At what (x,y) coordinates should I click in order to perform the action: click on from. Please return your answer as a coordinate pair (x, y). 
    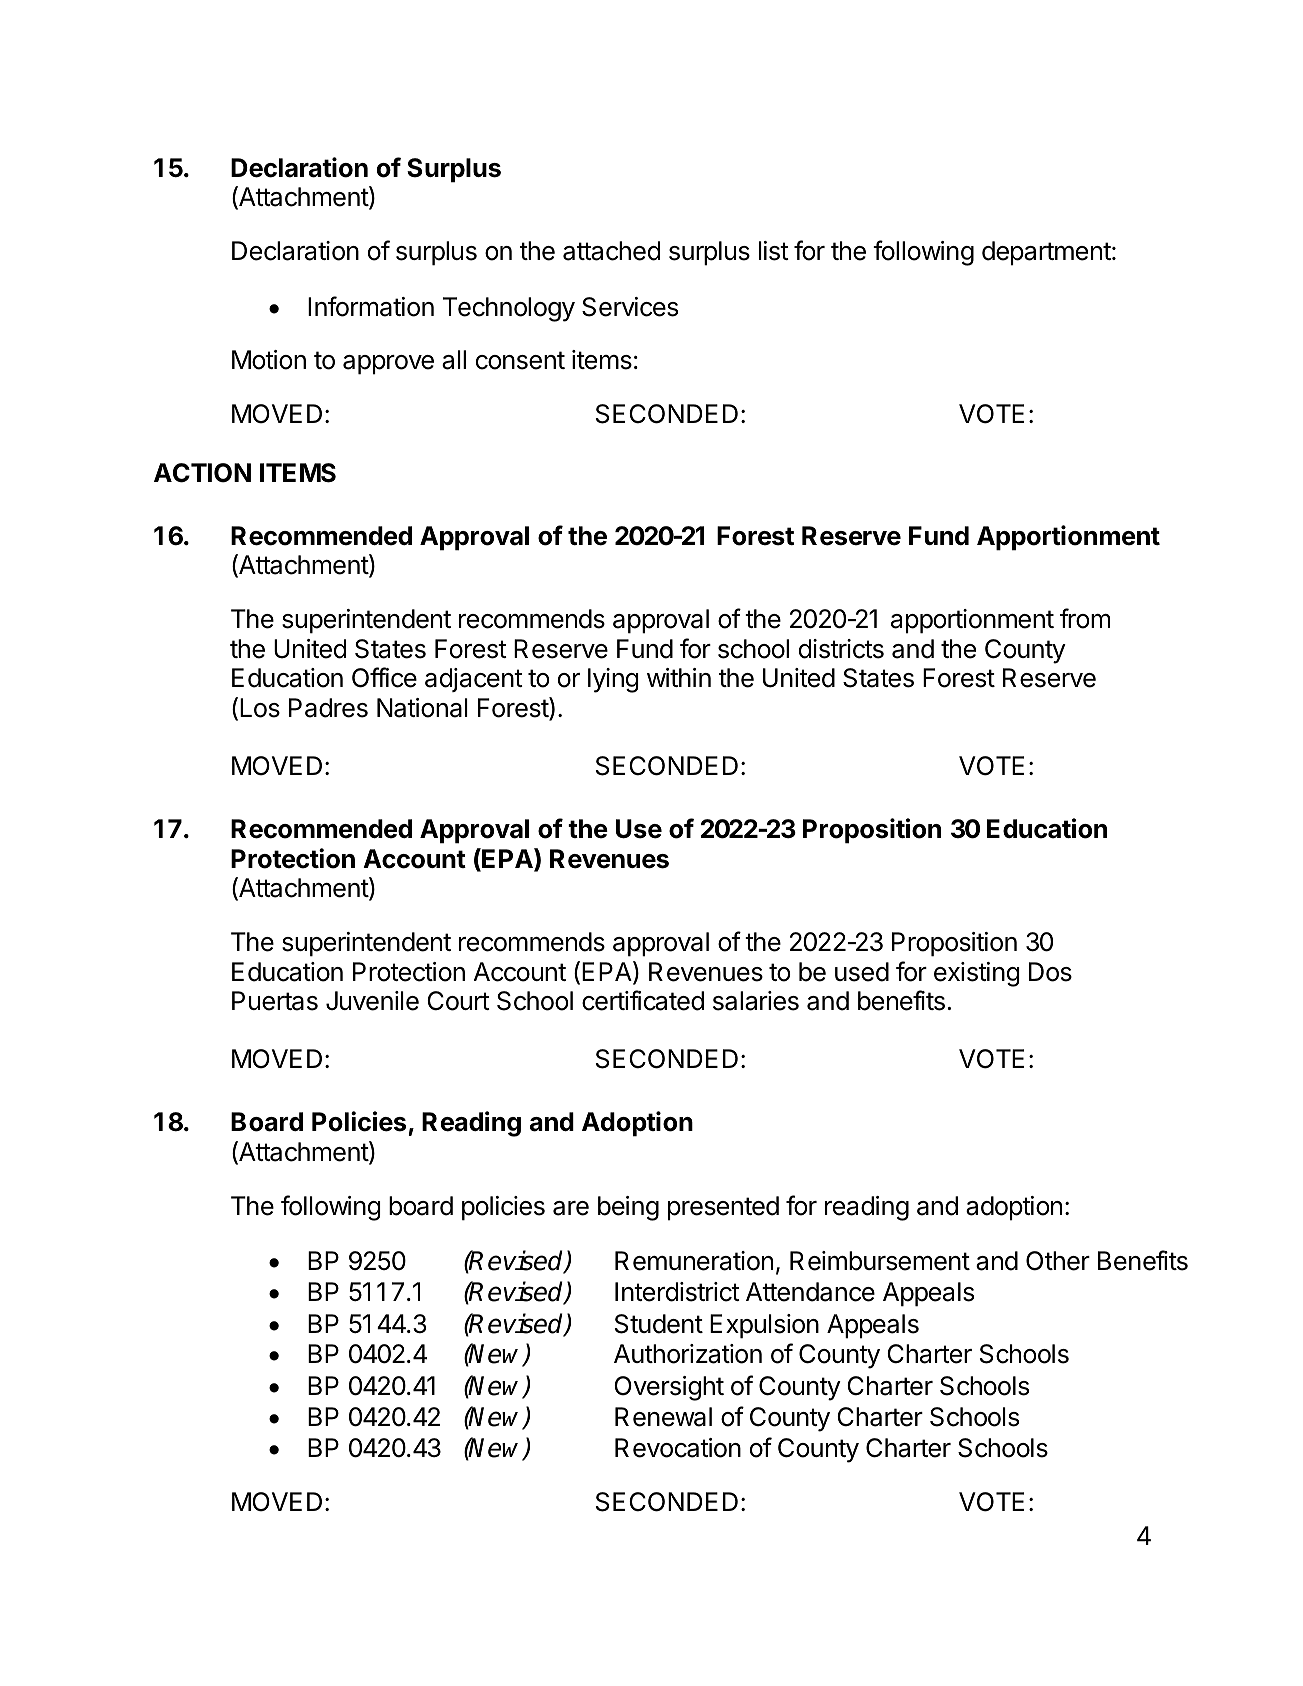
    Looking at the image, I should click on (1085, 618).
